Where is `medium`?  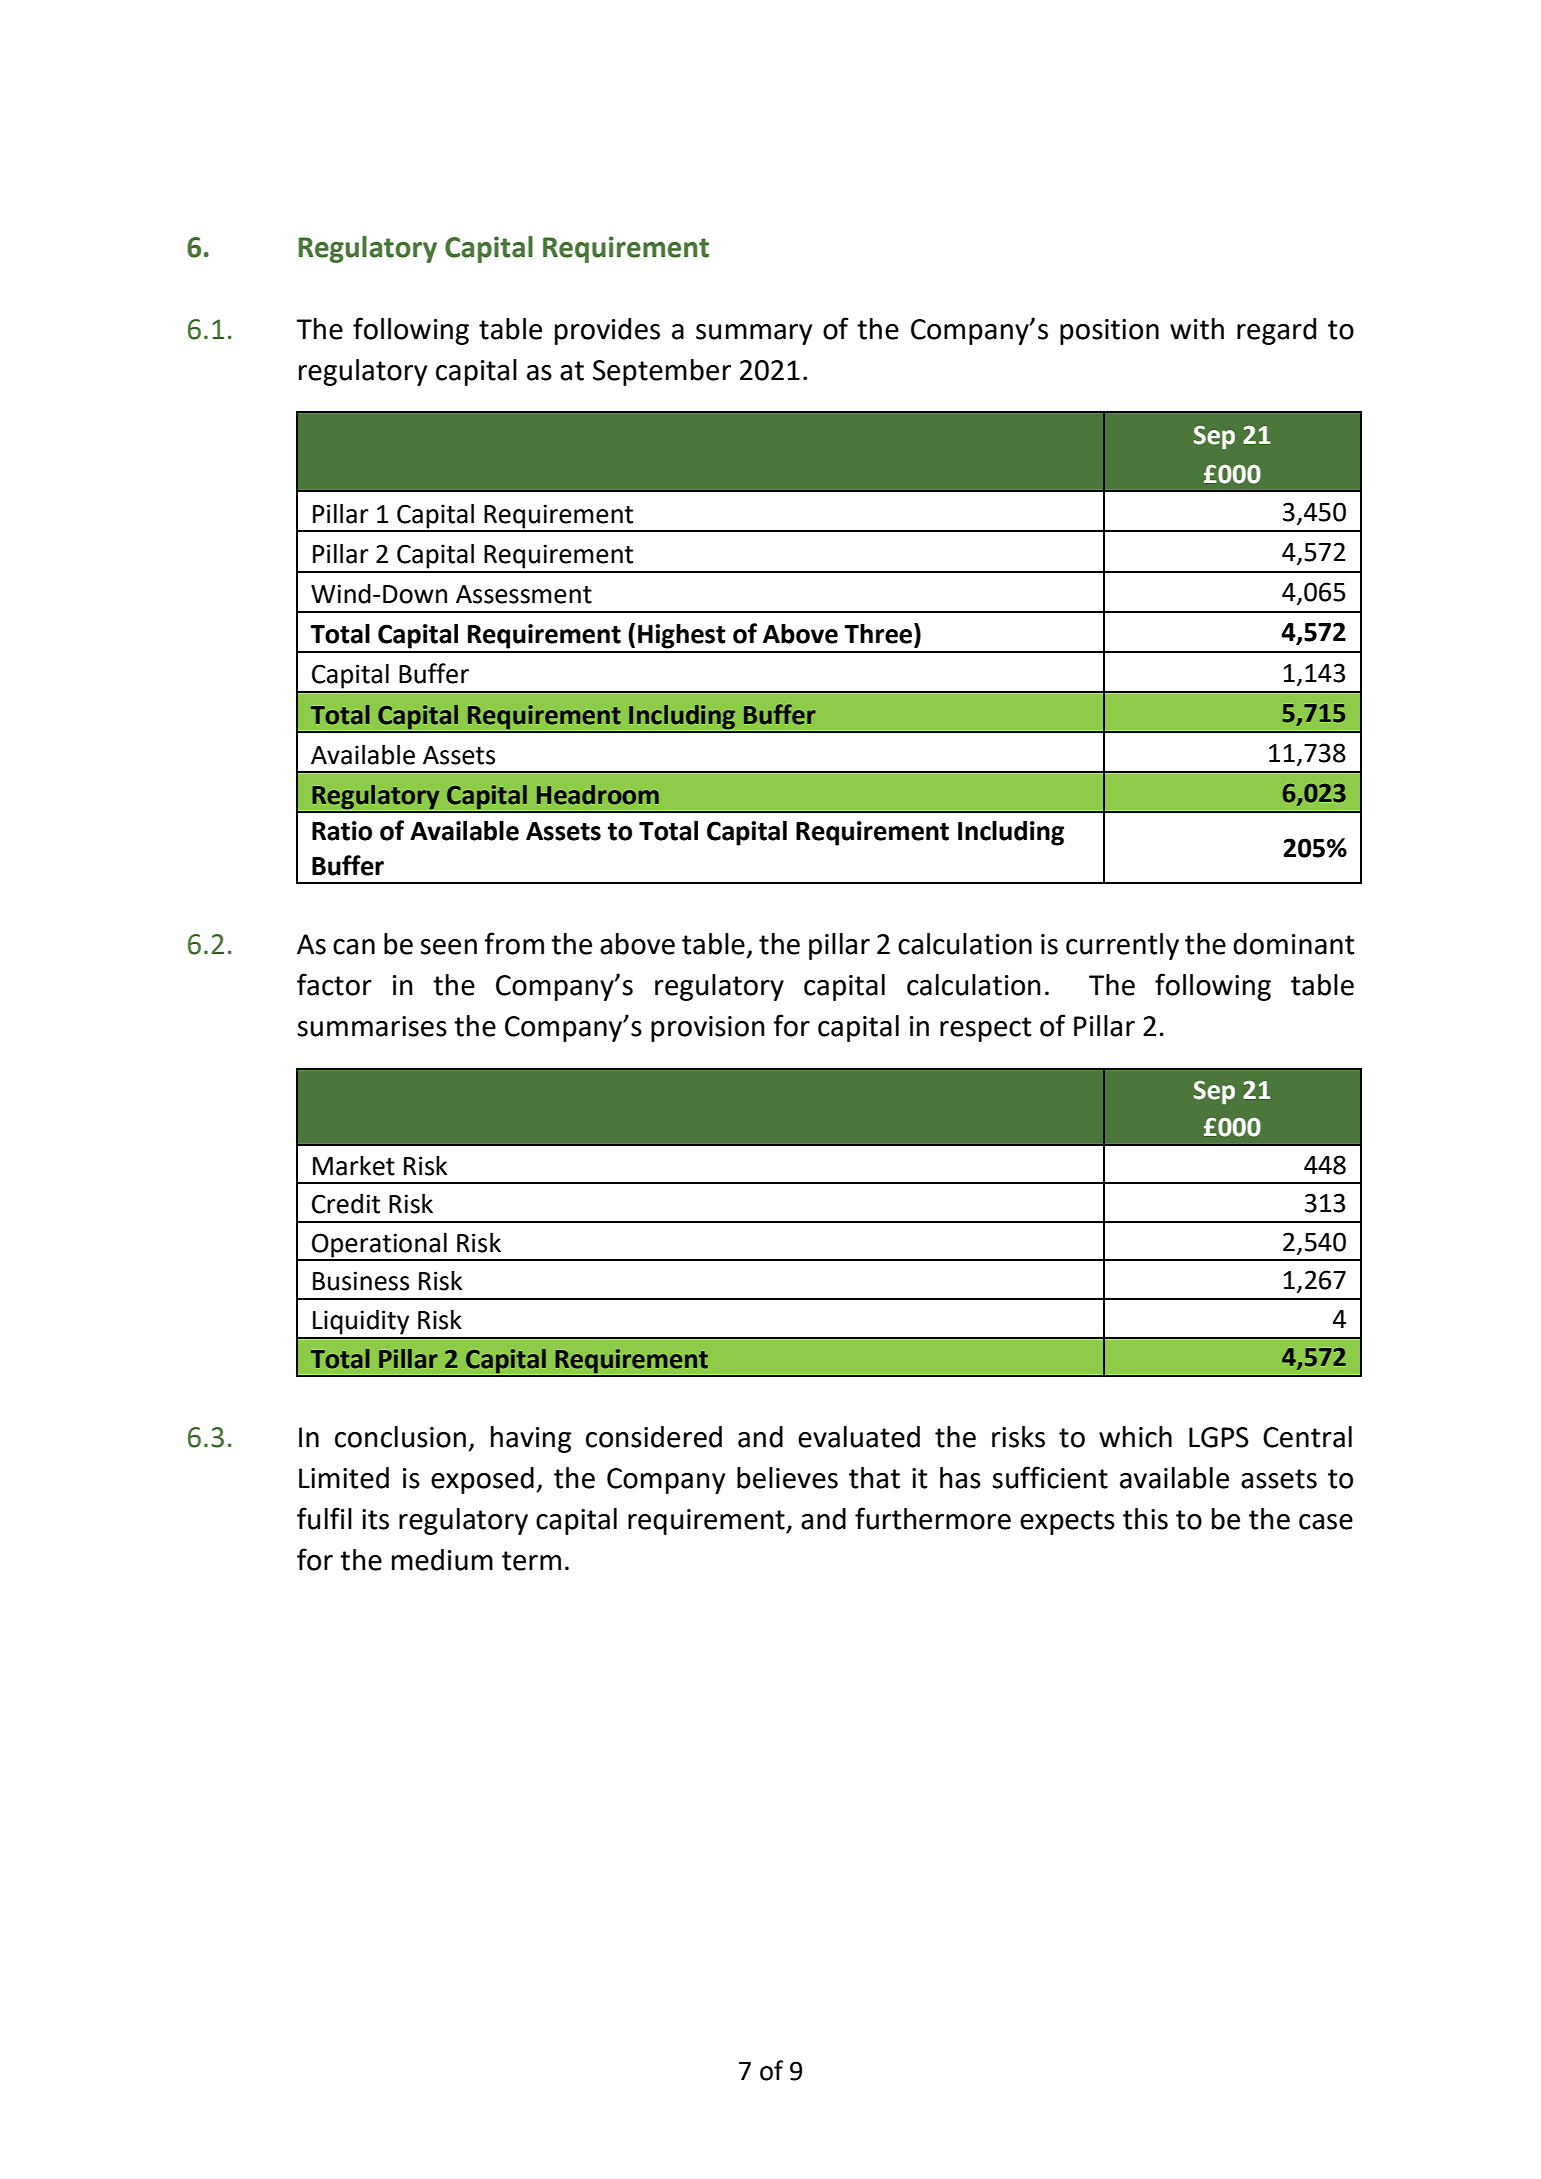 medium is located at coordinates (442, 1560).
